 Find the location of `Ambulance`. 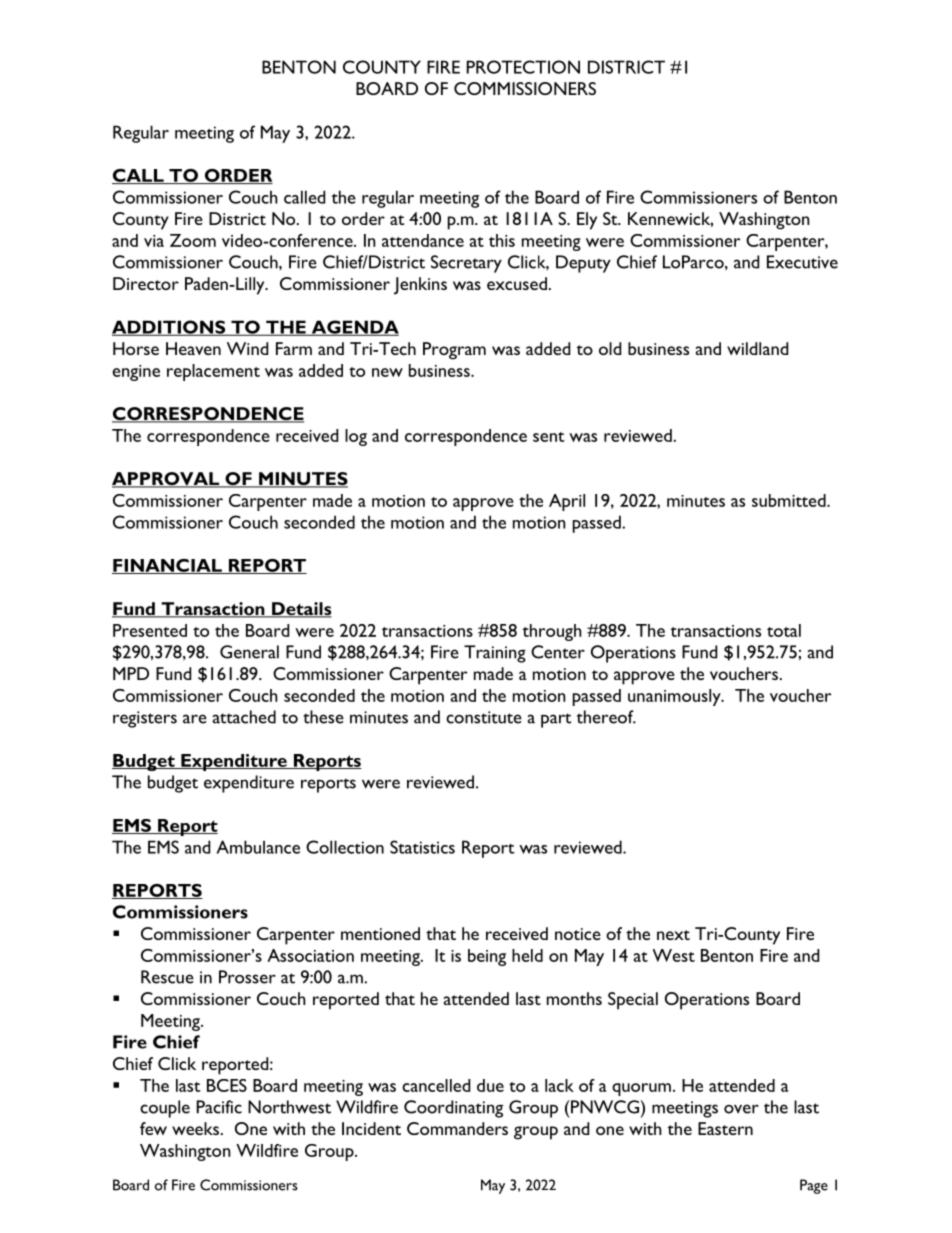

Ambulance is located at coordinates (258, 847).
